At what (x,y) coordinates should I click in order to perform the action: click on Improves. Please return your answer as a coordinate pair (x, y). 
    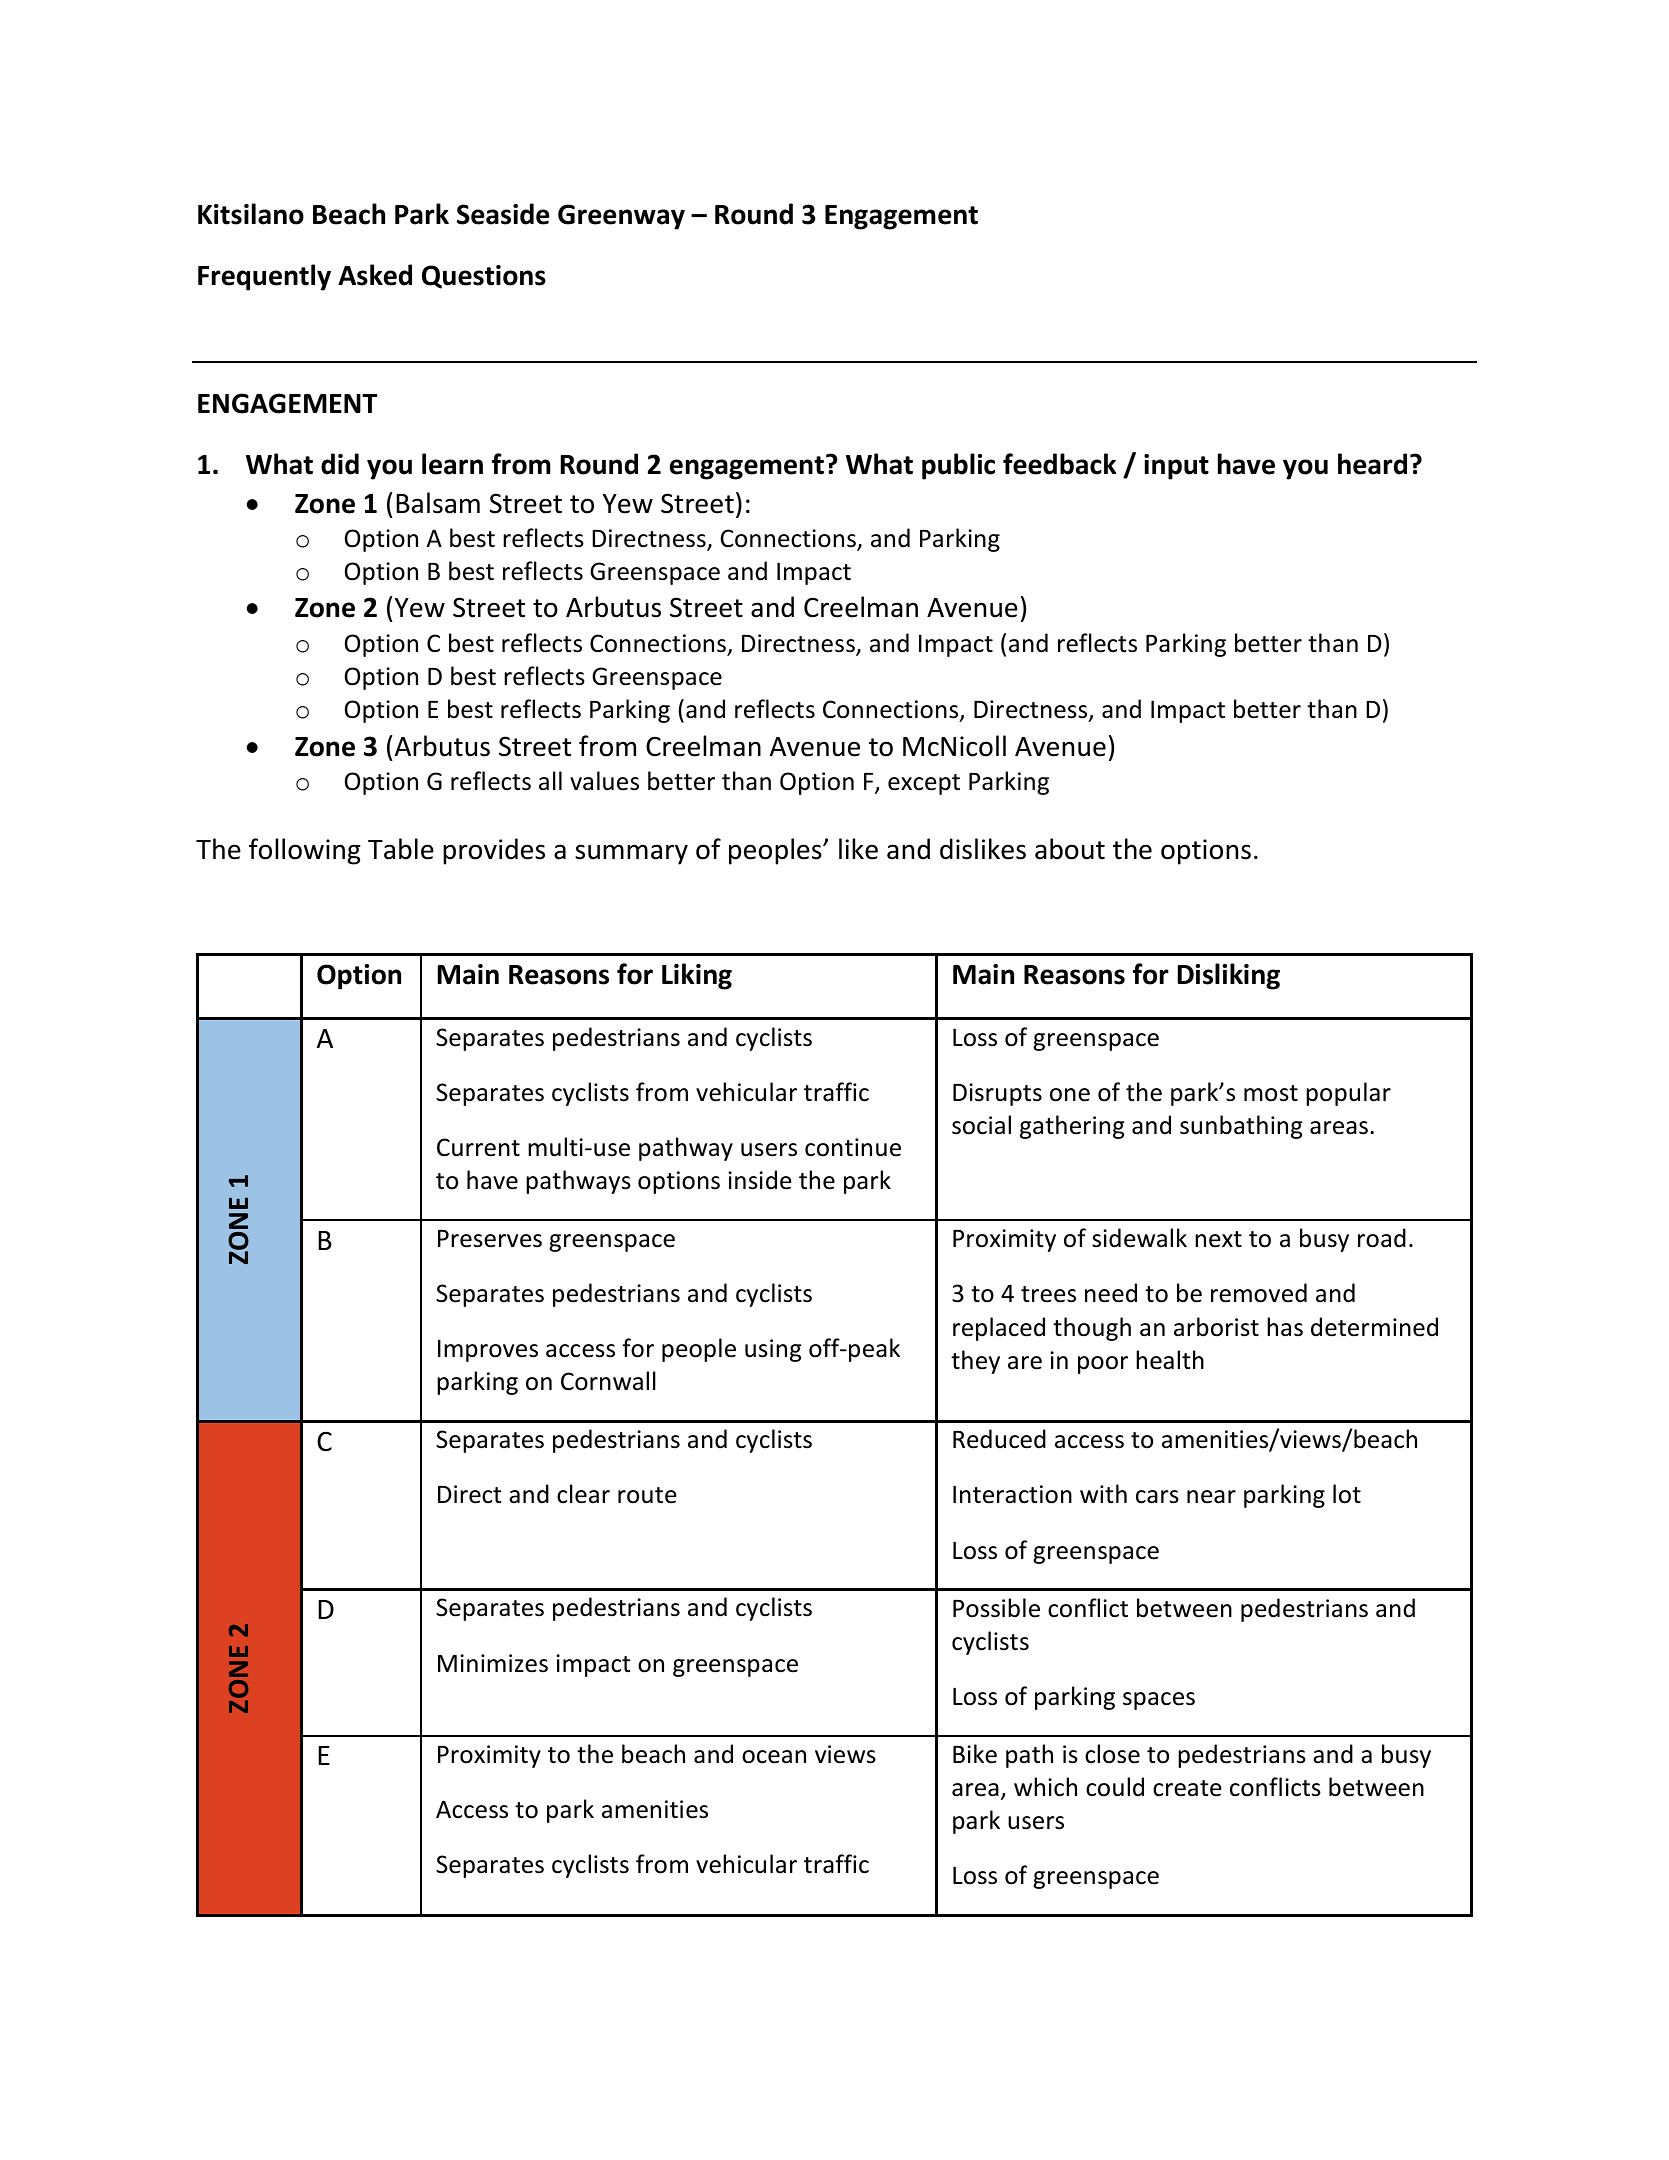
    Looking at the image, I should click on (488, 1350).
